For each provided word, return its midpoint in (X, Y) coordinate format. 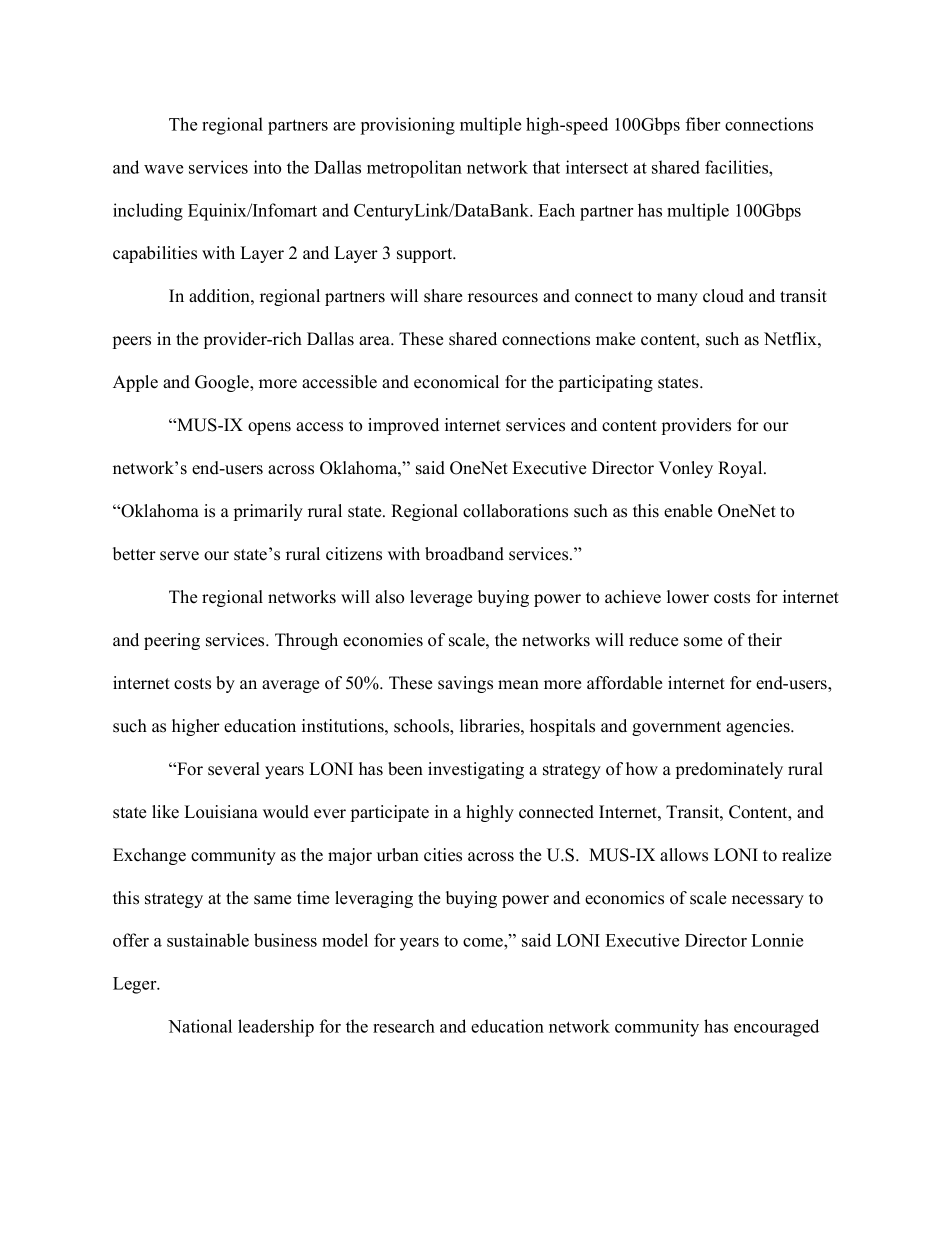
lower (688, 597)
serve (179, 556)
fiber (703, 124)
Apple (135, 383)
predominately (729, 770)
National (200, 1026)
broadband (464, 554)
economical (456, 382)
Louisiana (221, 812)
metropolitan (414, 169)
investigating (476, 770)
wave (163, 169)
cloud (723, 296)
